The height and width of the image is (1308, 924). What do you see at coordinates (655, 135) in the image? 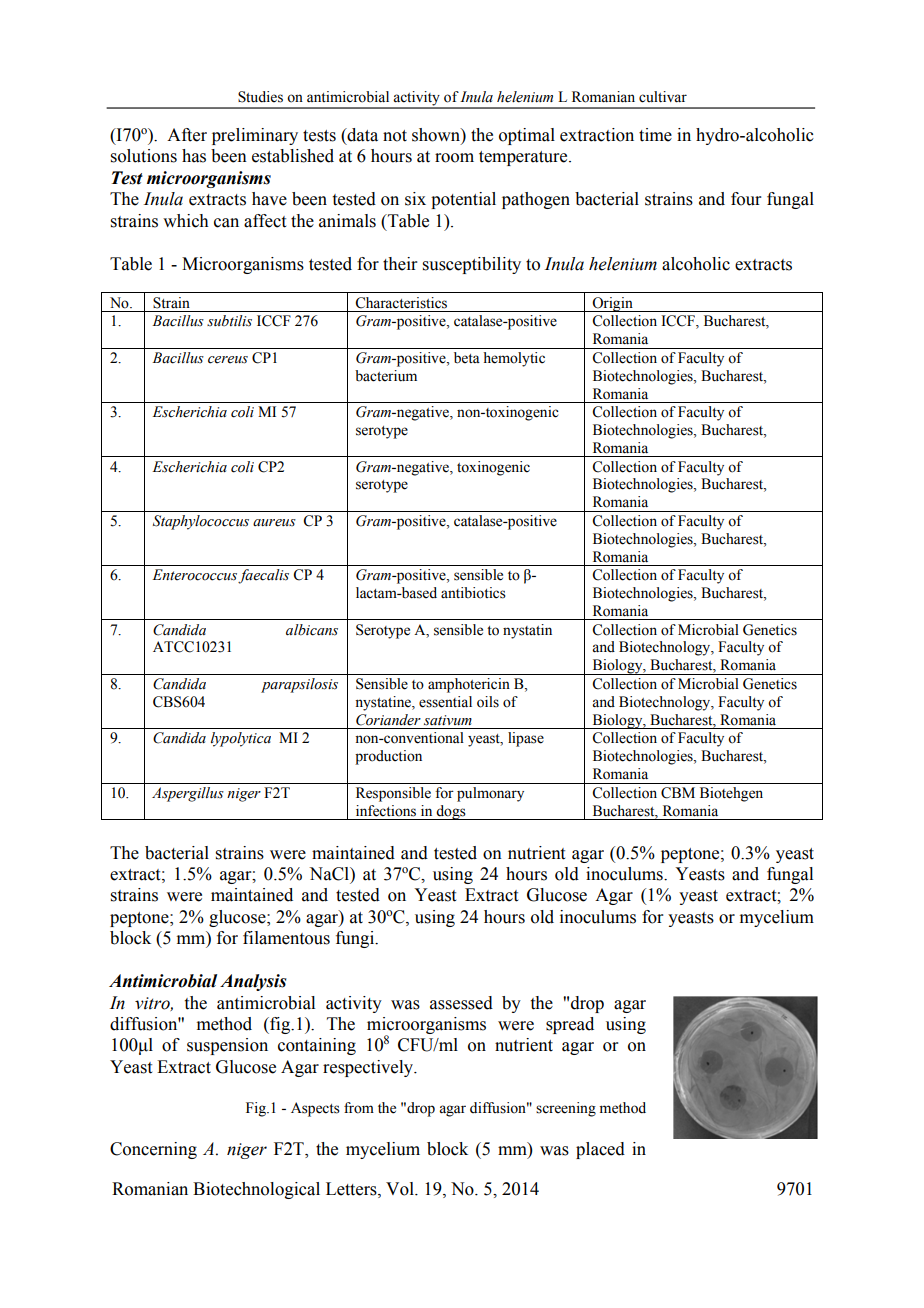
I see `time` at bounding box center [655, 135].
